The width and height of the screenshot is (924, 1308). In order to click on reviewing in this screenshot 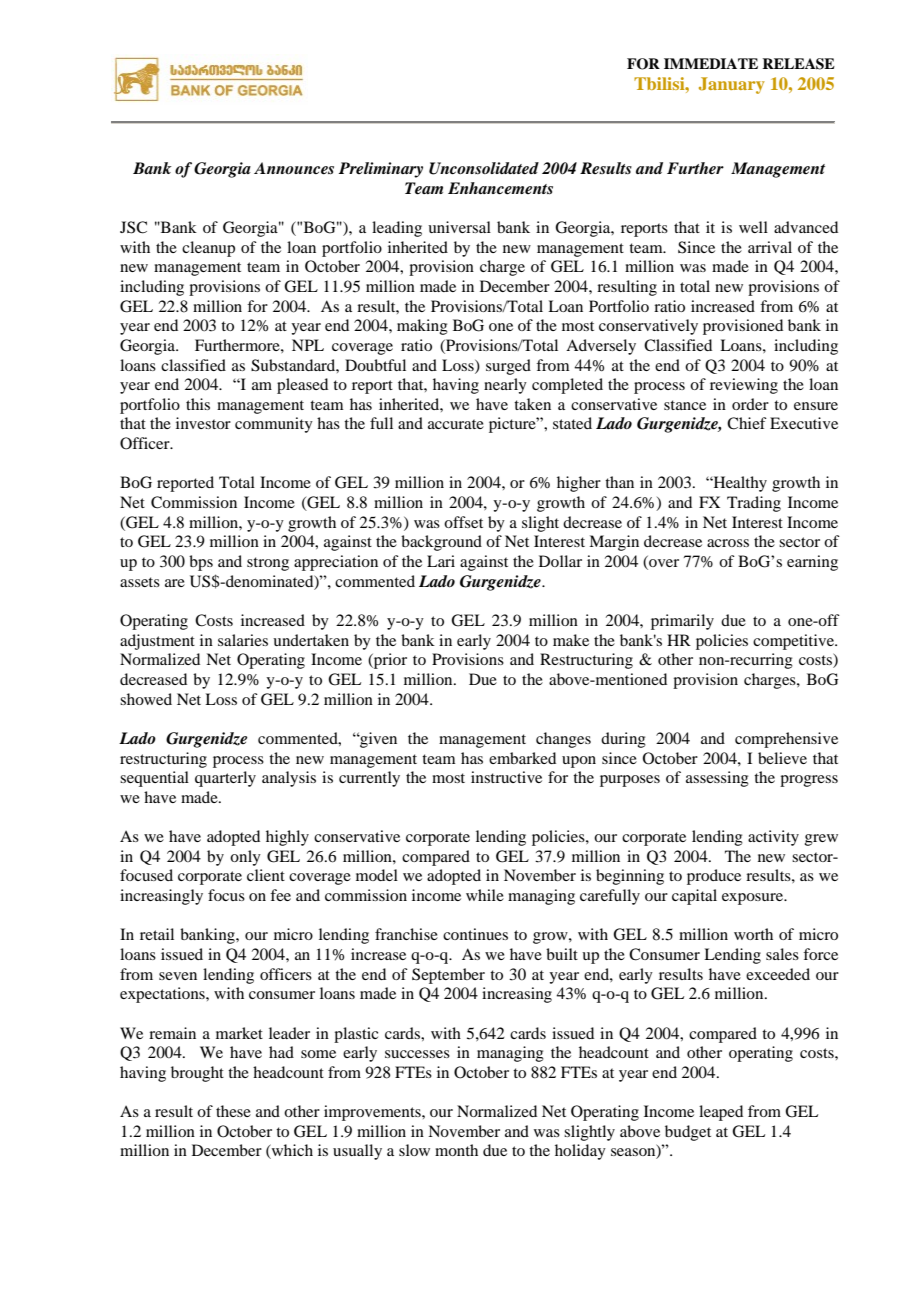, I will do `click(744, 386)`.
